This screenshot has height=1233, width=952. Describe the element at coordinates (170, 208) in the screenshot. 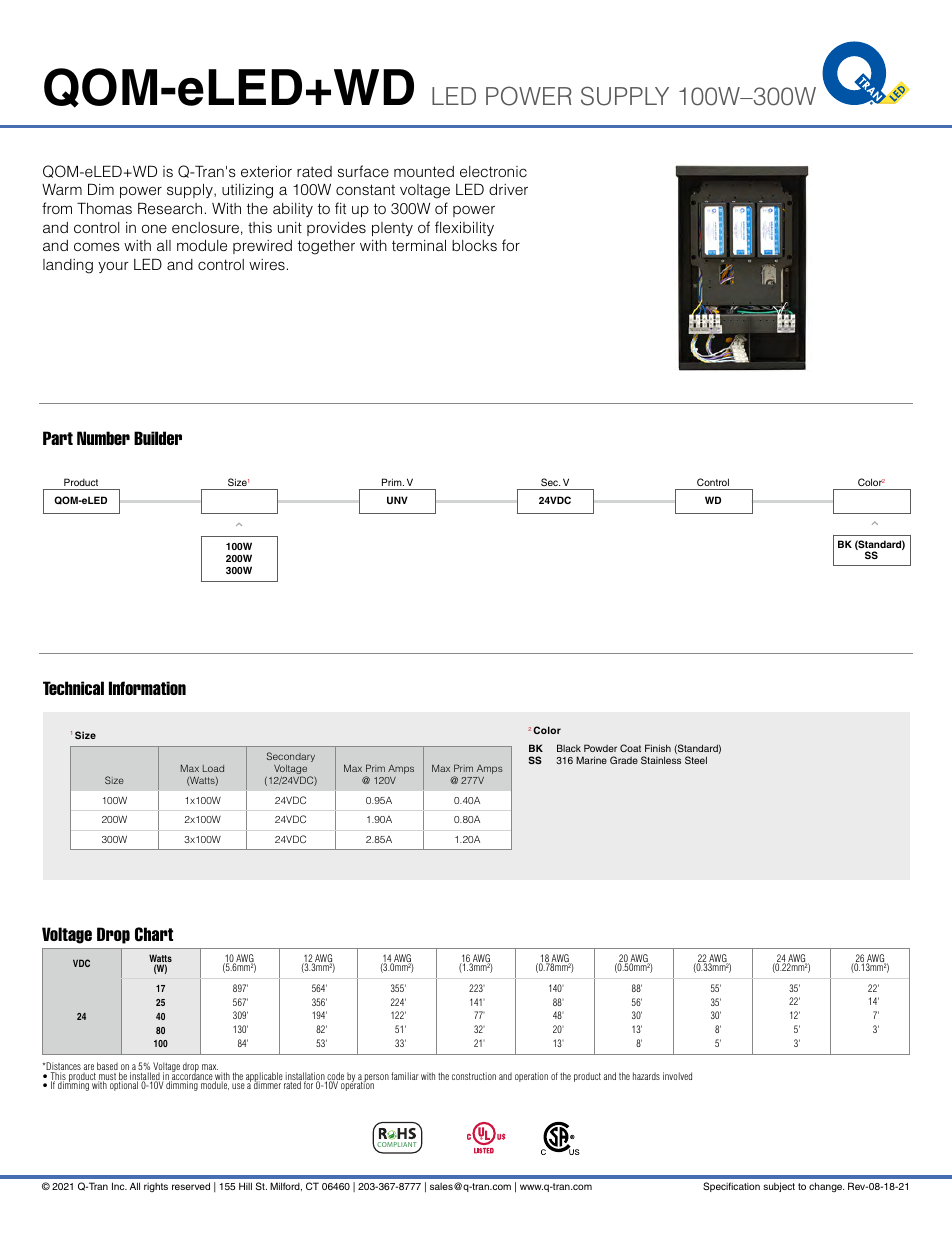

I see `Research` at that location.
